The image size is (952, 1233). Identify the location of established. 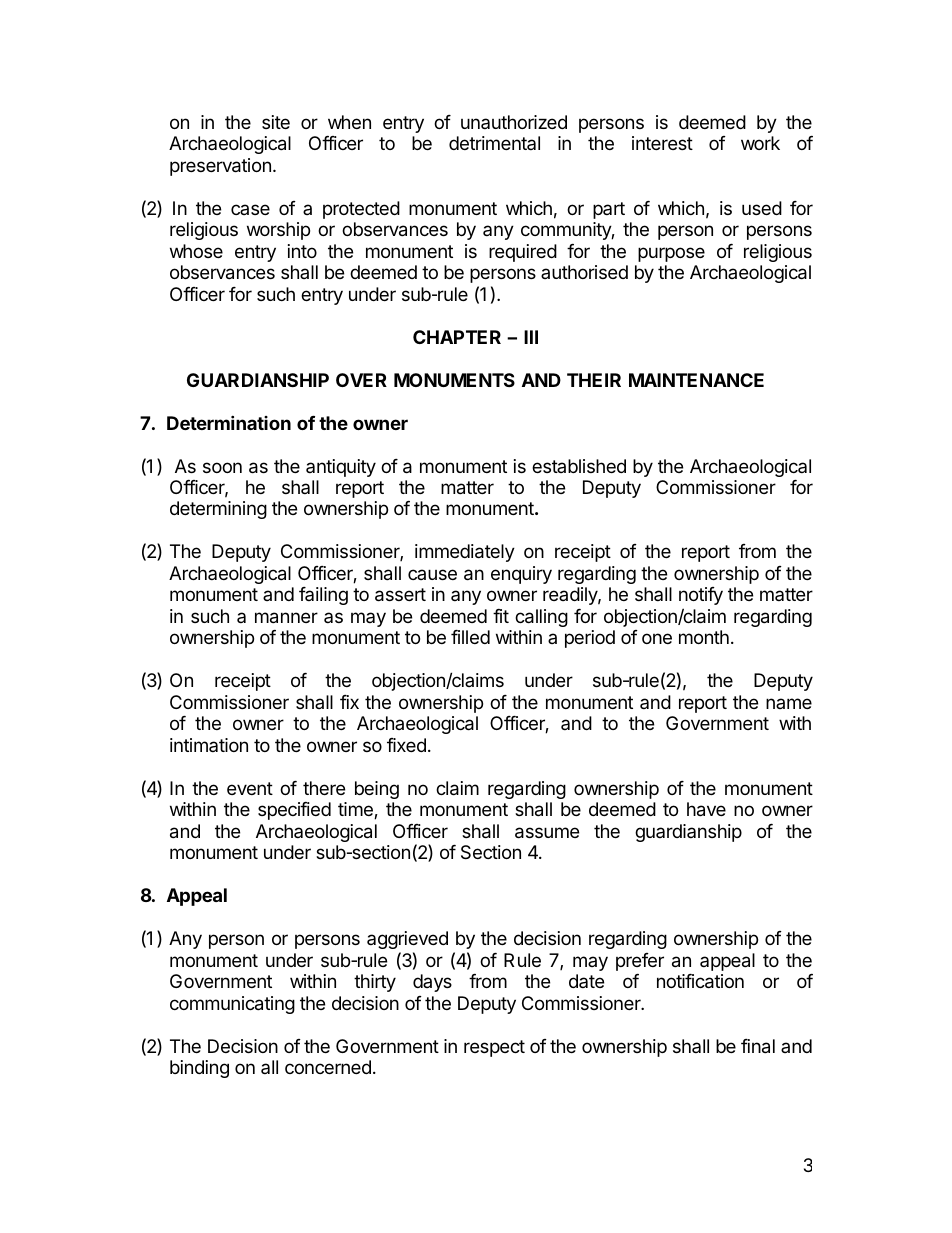
(579, 466).
